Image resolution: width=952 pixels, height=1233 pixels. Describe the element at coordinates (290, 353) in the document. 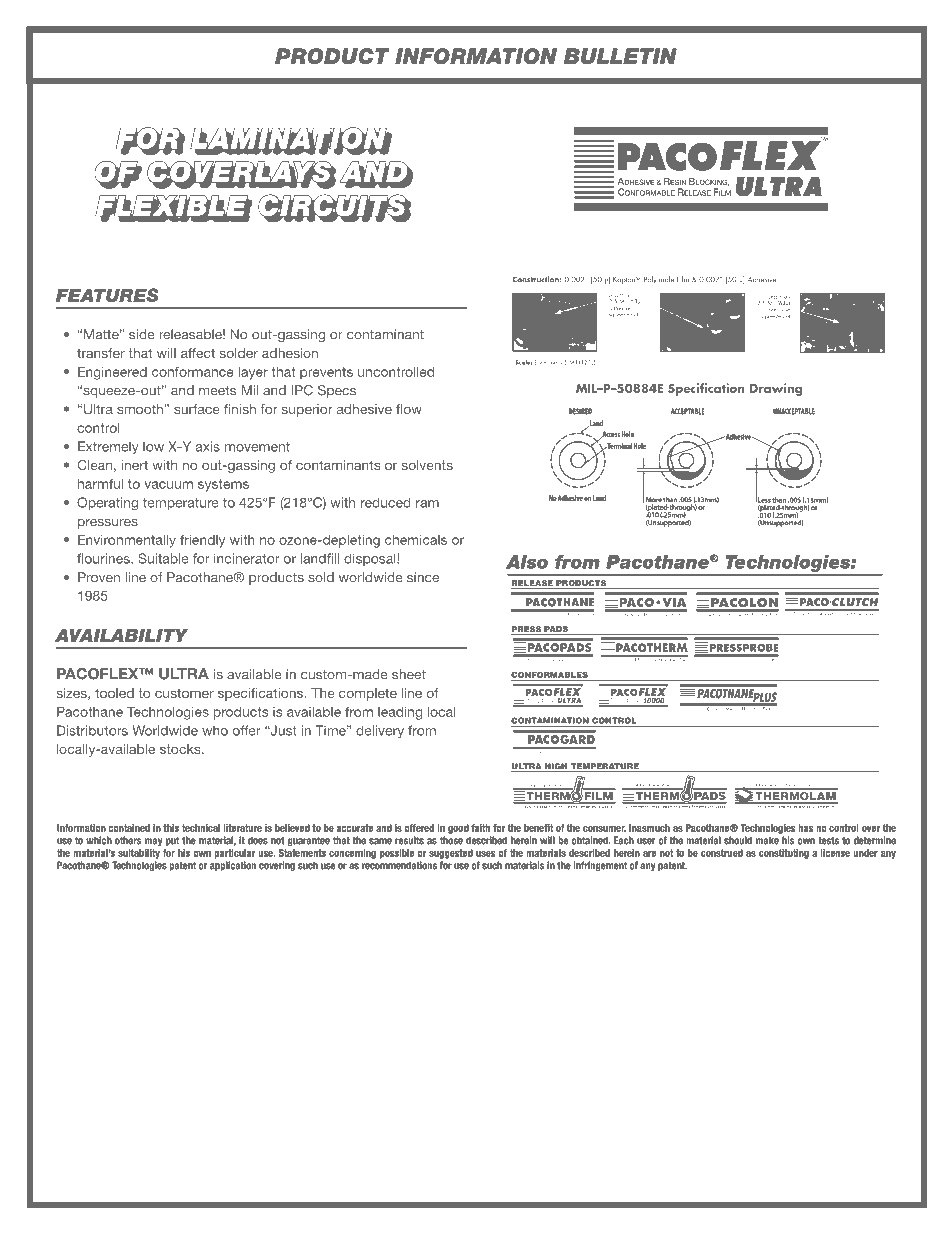

I see `adhesion` at that location.
